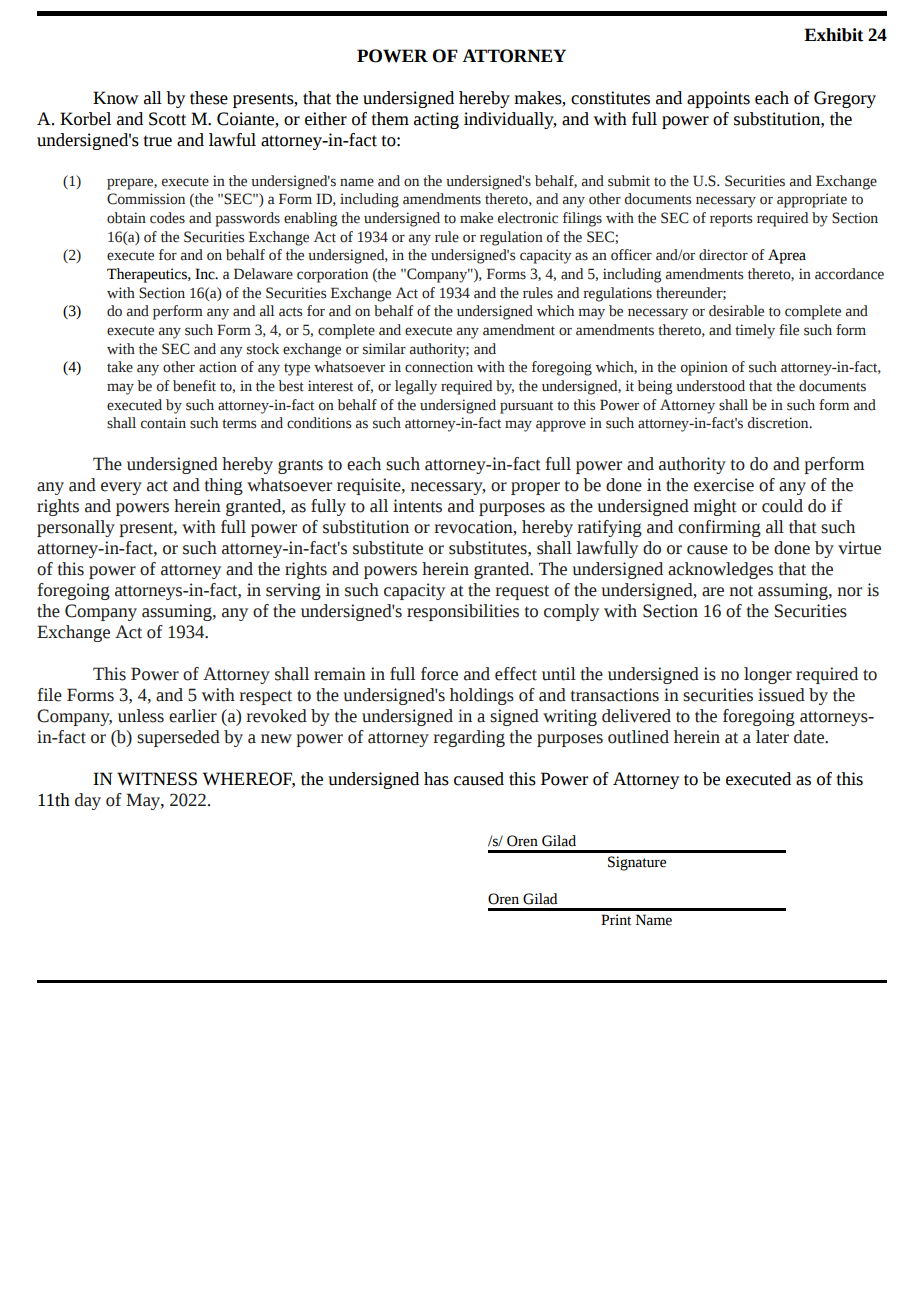 The height and width of the document is (1308, 924). Describe the element at coordinates (209, 98) in the document. I see `these` at that location.
